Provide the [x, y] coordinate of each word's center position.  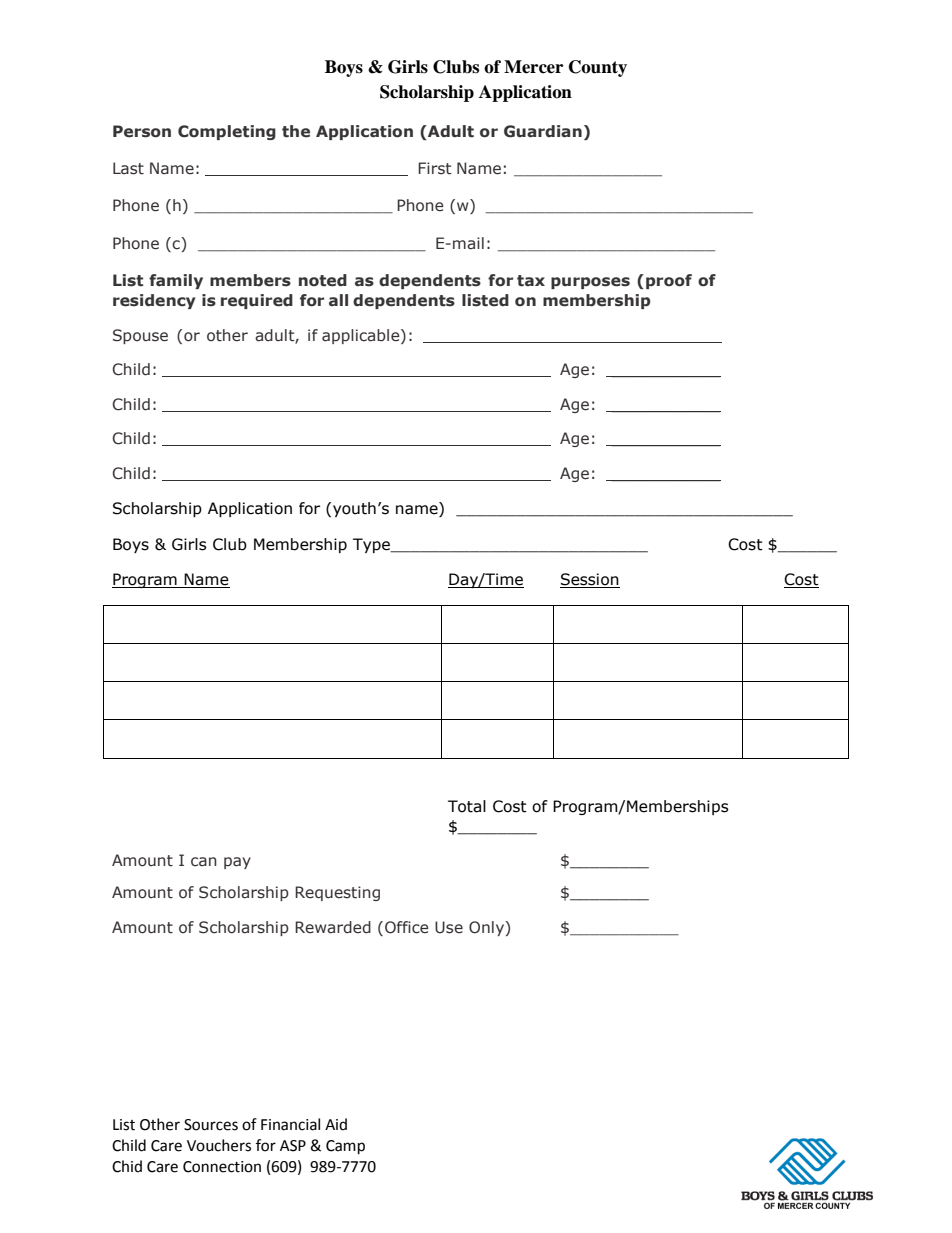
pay [237, 863]
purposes [590, 283]
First [434, 168]
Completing [227, 132]
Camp [345, 1147]
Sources [211, 1125]
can [204, 862]
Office [407, 927]
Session [590, 580]
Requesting [337, 893]
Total [467, 806]
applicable [362, 336]
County [598, 68]
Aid [336, 1124]
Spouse [140, 336]
